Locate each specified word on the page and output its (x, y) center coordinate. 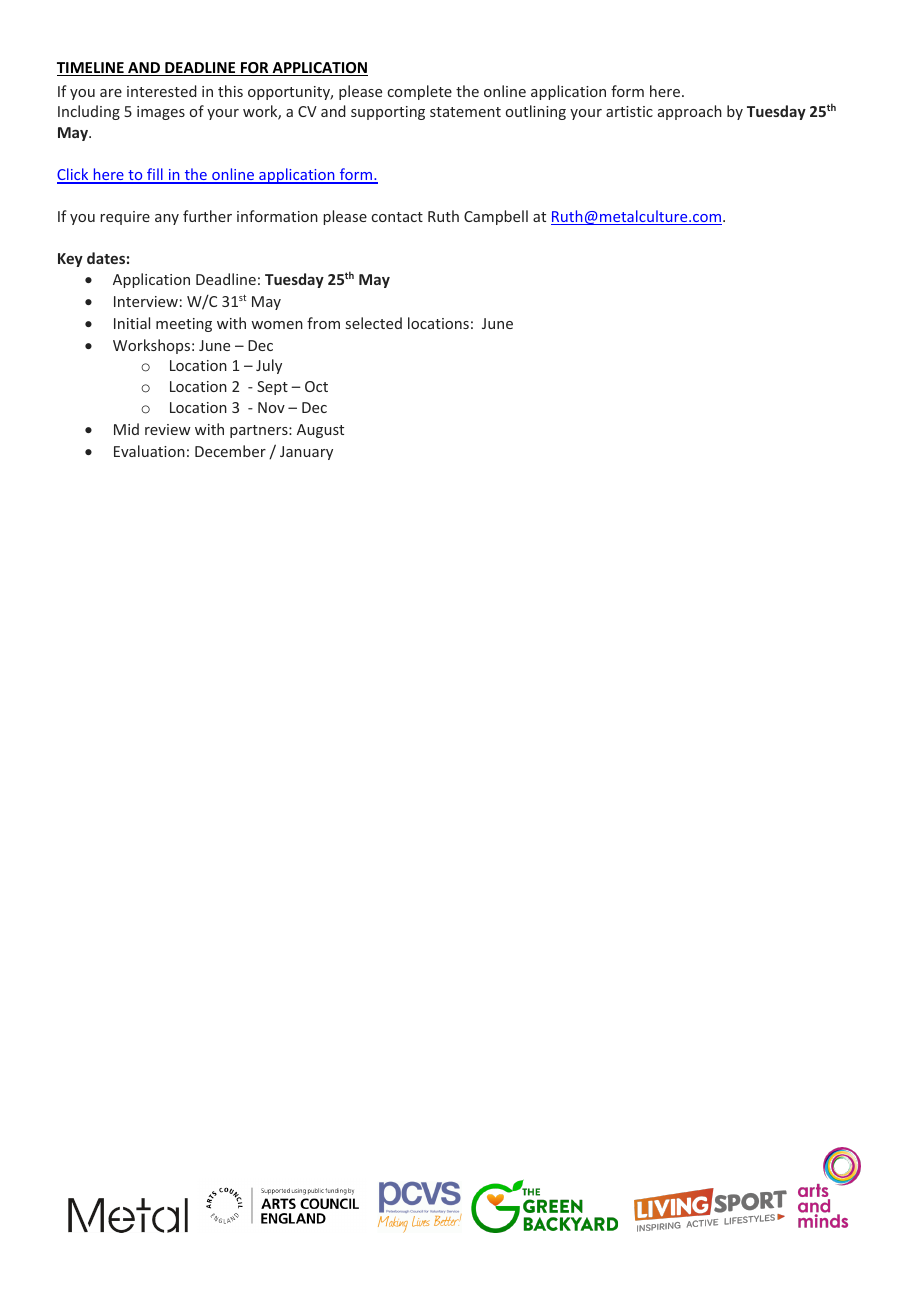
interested (162, 91)
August (320, 431)
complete (420, 92)
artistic (629, 111)
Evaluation (149, 451)
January (306, 453)
